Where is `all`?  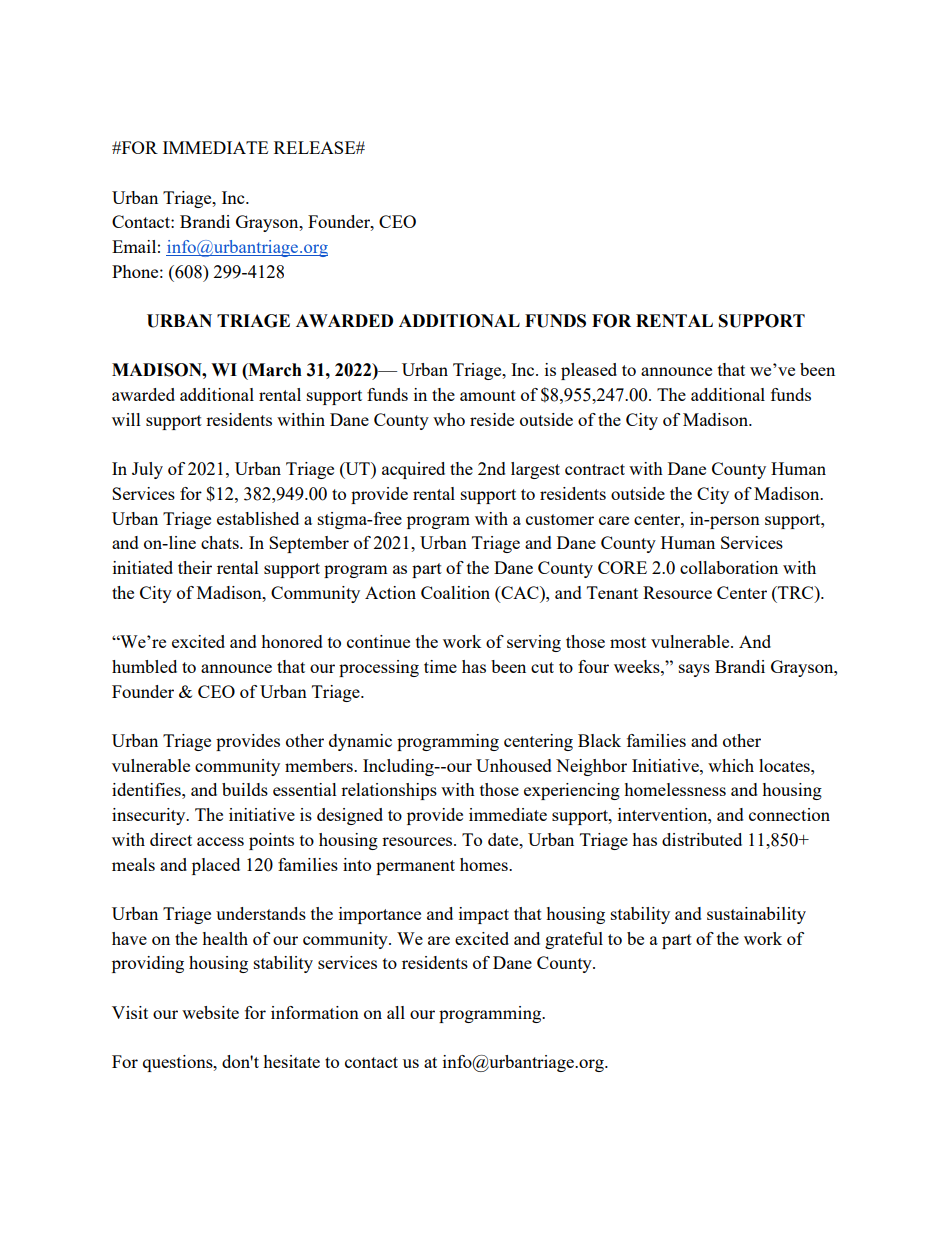 all is located at coordinates (396, 1012).
